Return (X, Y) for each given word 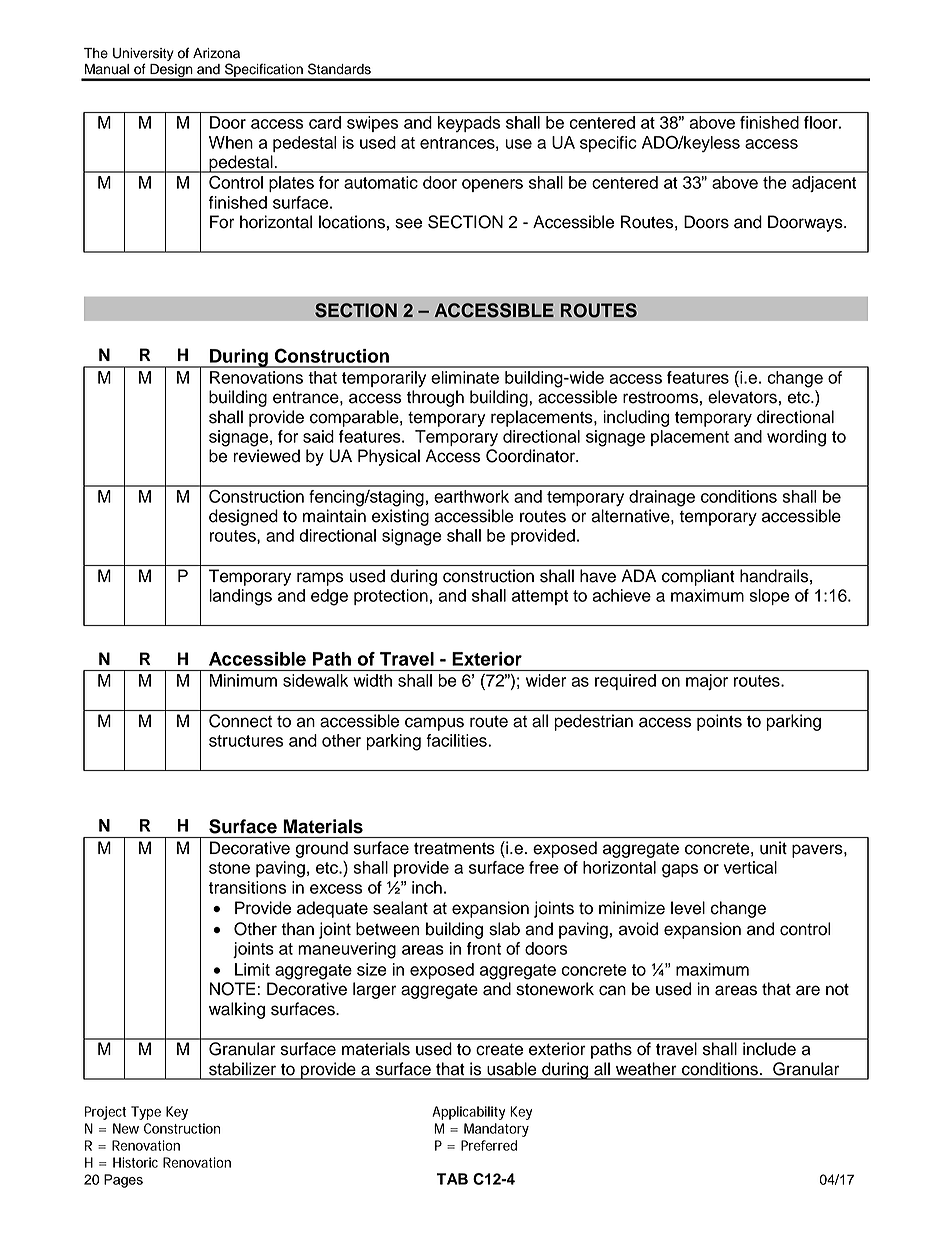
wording (796, 438)
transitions (247, 887)
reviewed (266, 456)
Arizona (216, 53)
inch (427, 887)
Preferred (489, 1145)
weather (646, 1069)
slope (770, 597)
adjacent (824, 184)
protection (391, 597)
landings (240, 597)
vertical (750, 867)
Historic (135, 1162)
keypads (469, 124)
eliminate (465, 377)
